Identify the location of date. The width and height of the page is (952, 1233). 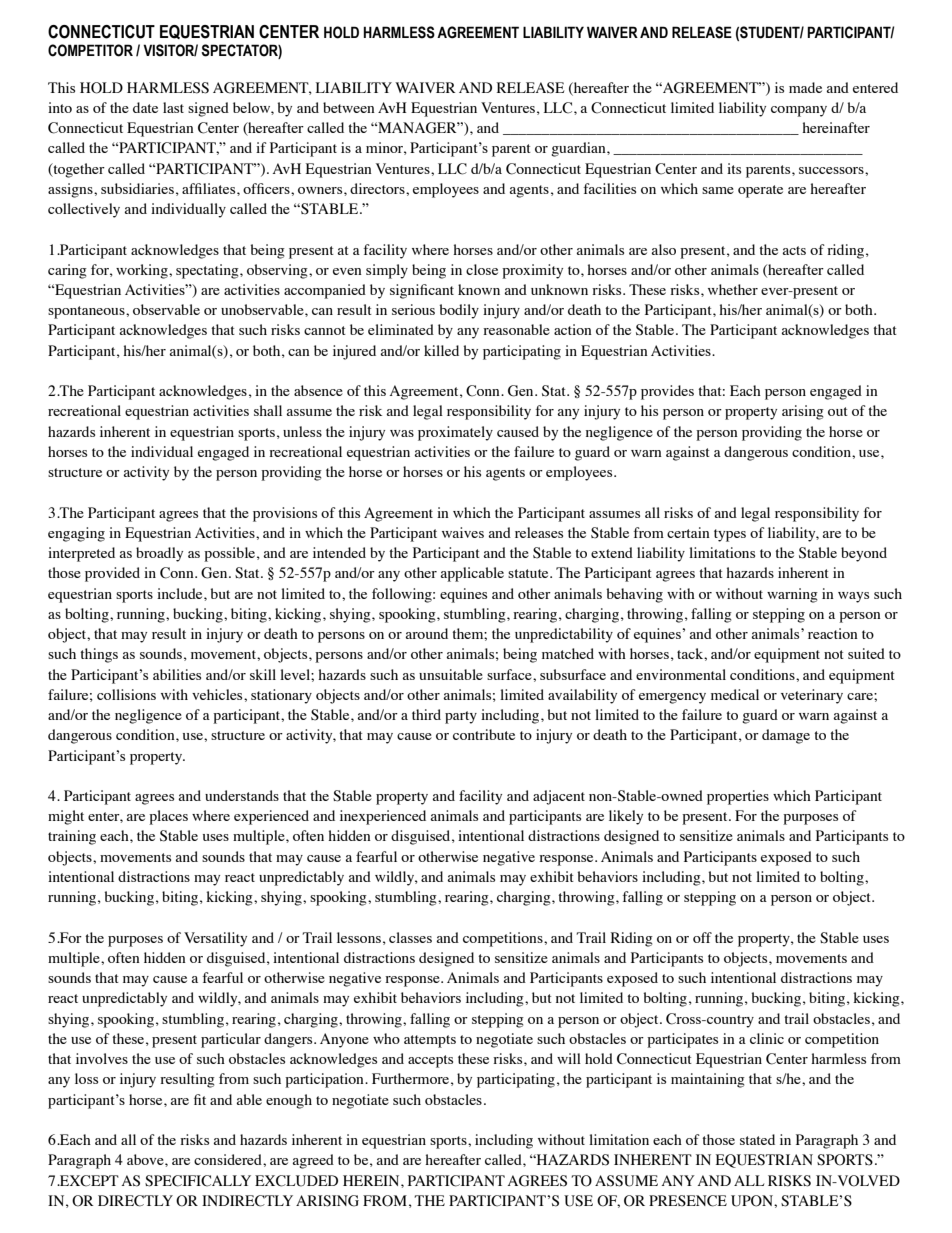
(145, 107).
